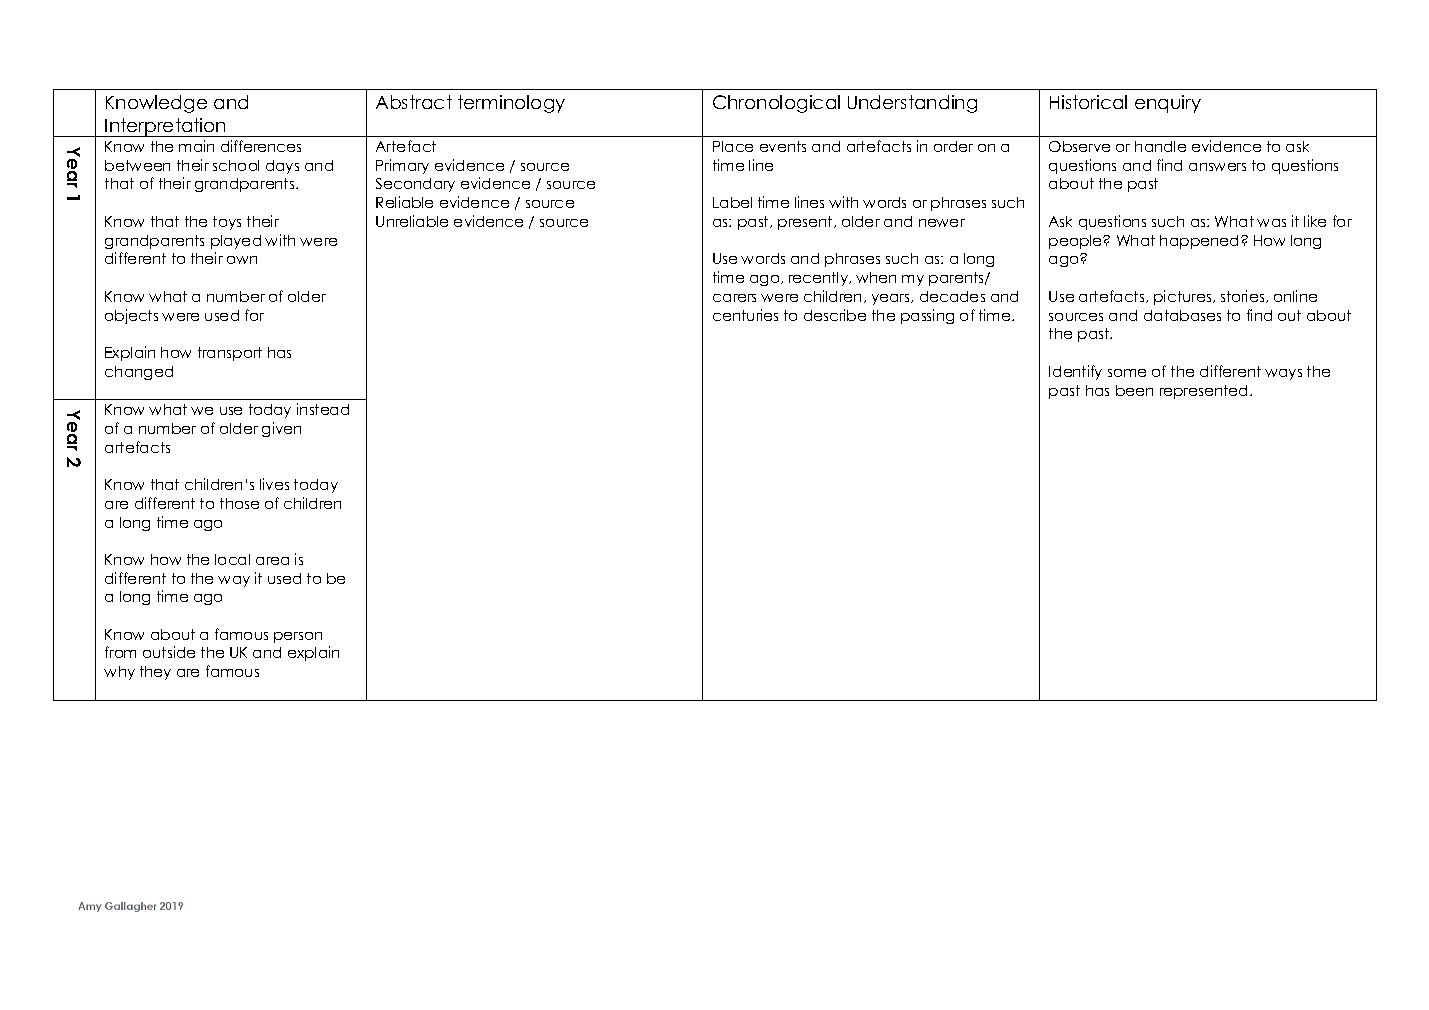  I want to click on instead, so click(323, 409).
